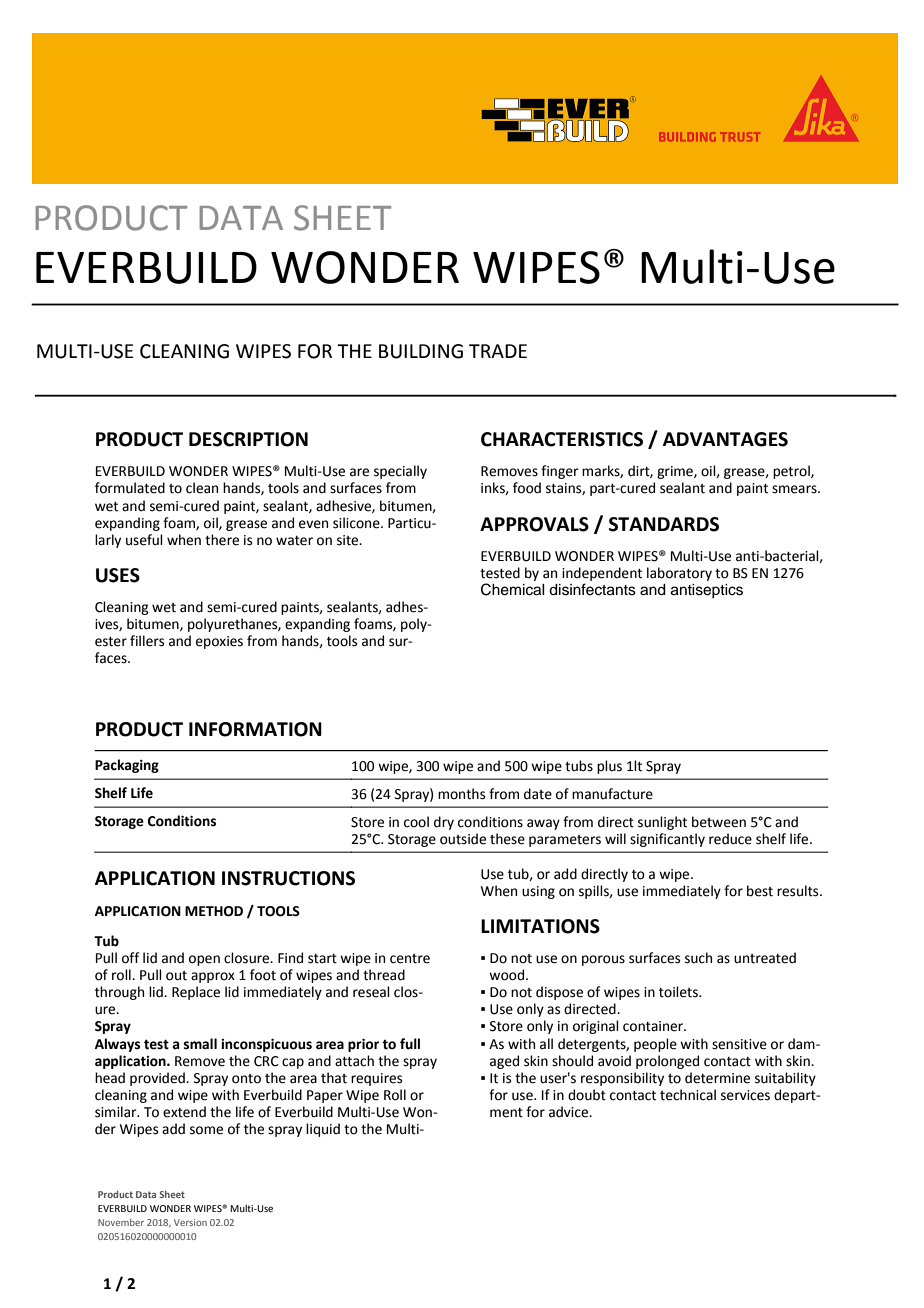  What do you see at coordinates (719, 822) in the page?
I see `between` at bounding box center [719, 822].
